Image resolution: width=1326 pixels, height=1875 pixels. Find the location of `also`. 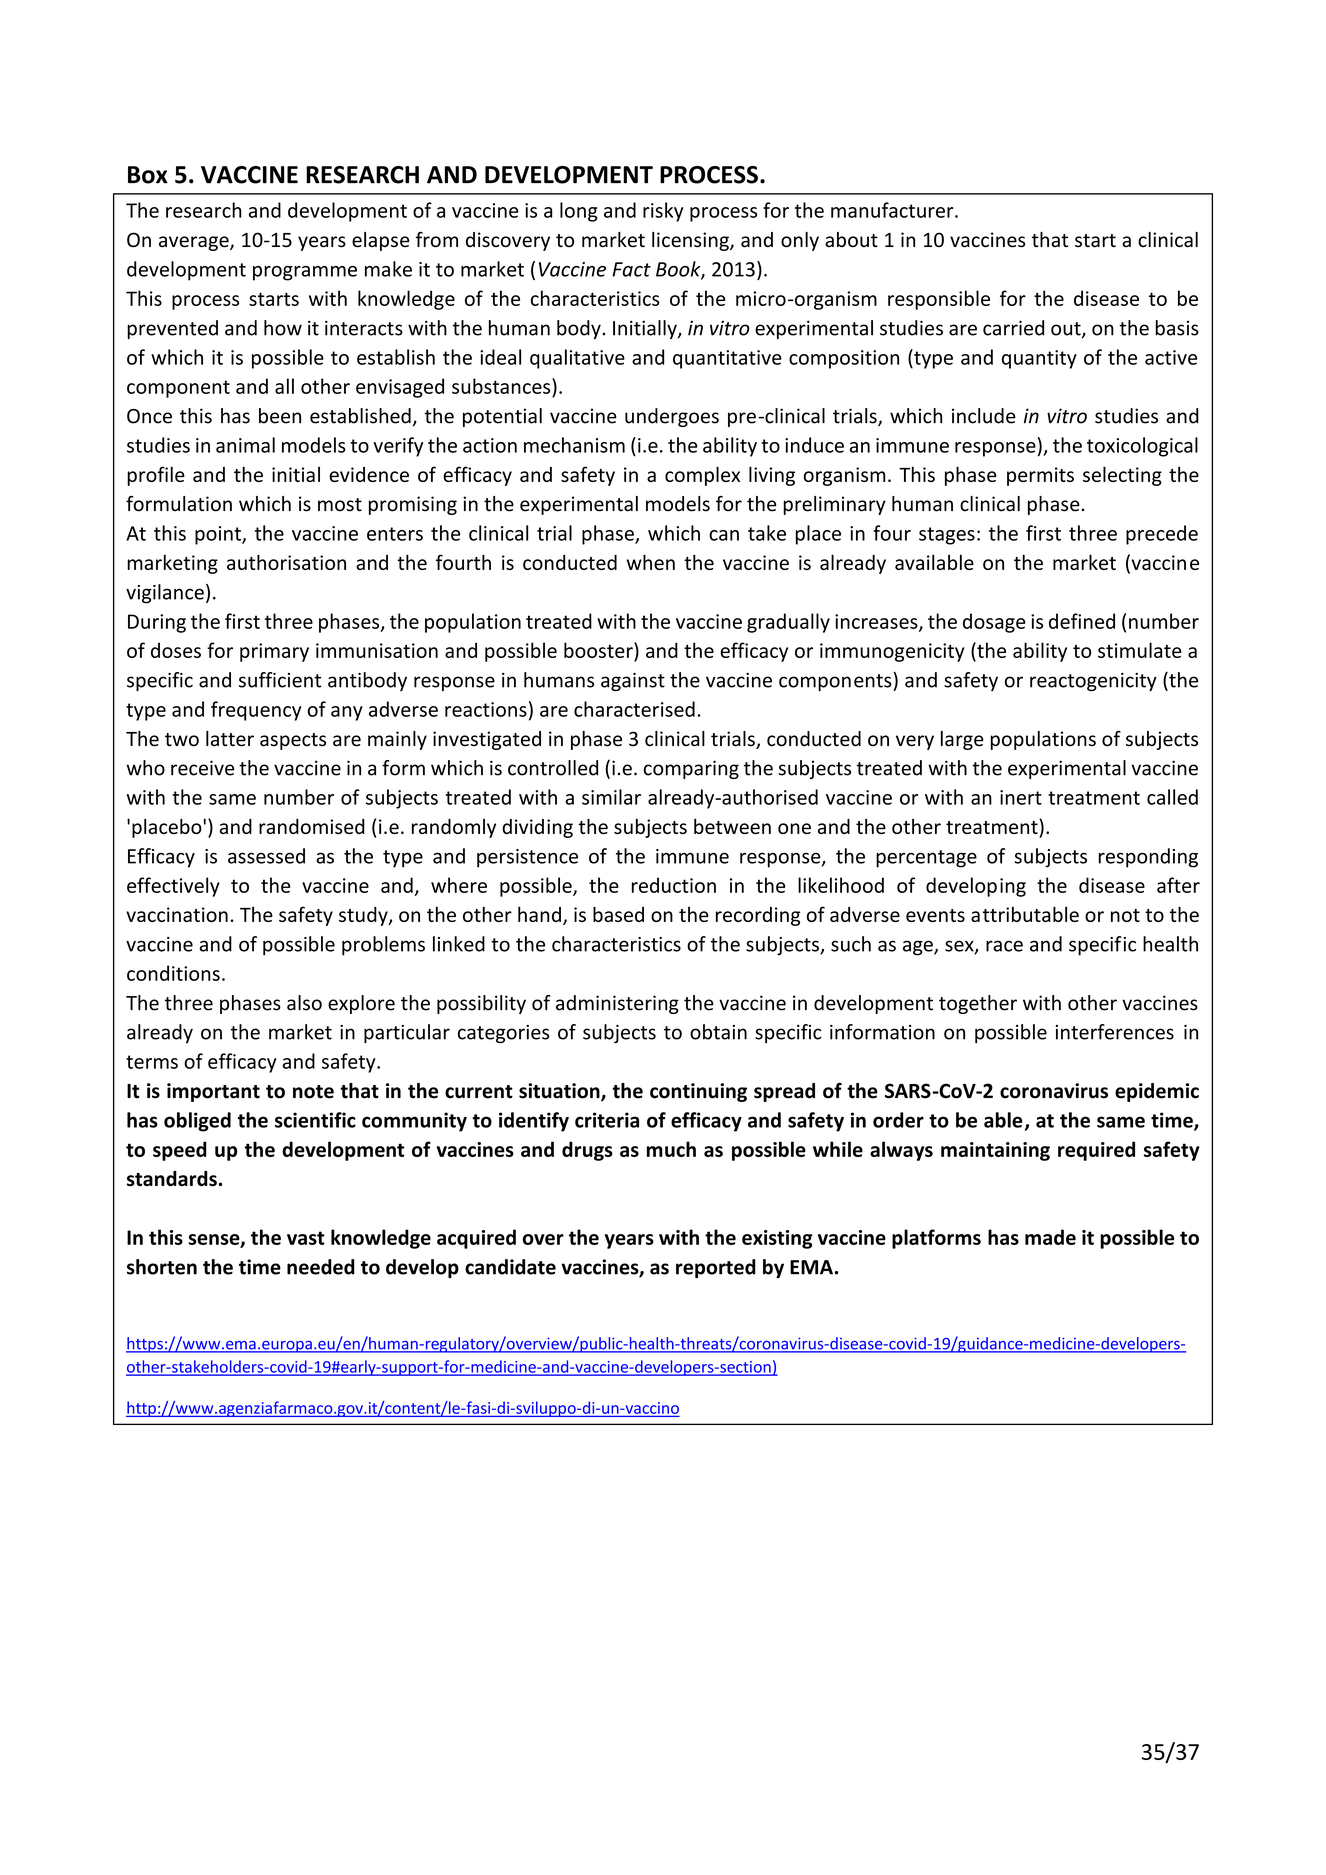

also is located at coordinates (304, 1003).
